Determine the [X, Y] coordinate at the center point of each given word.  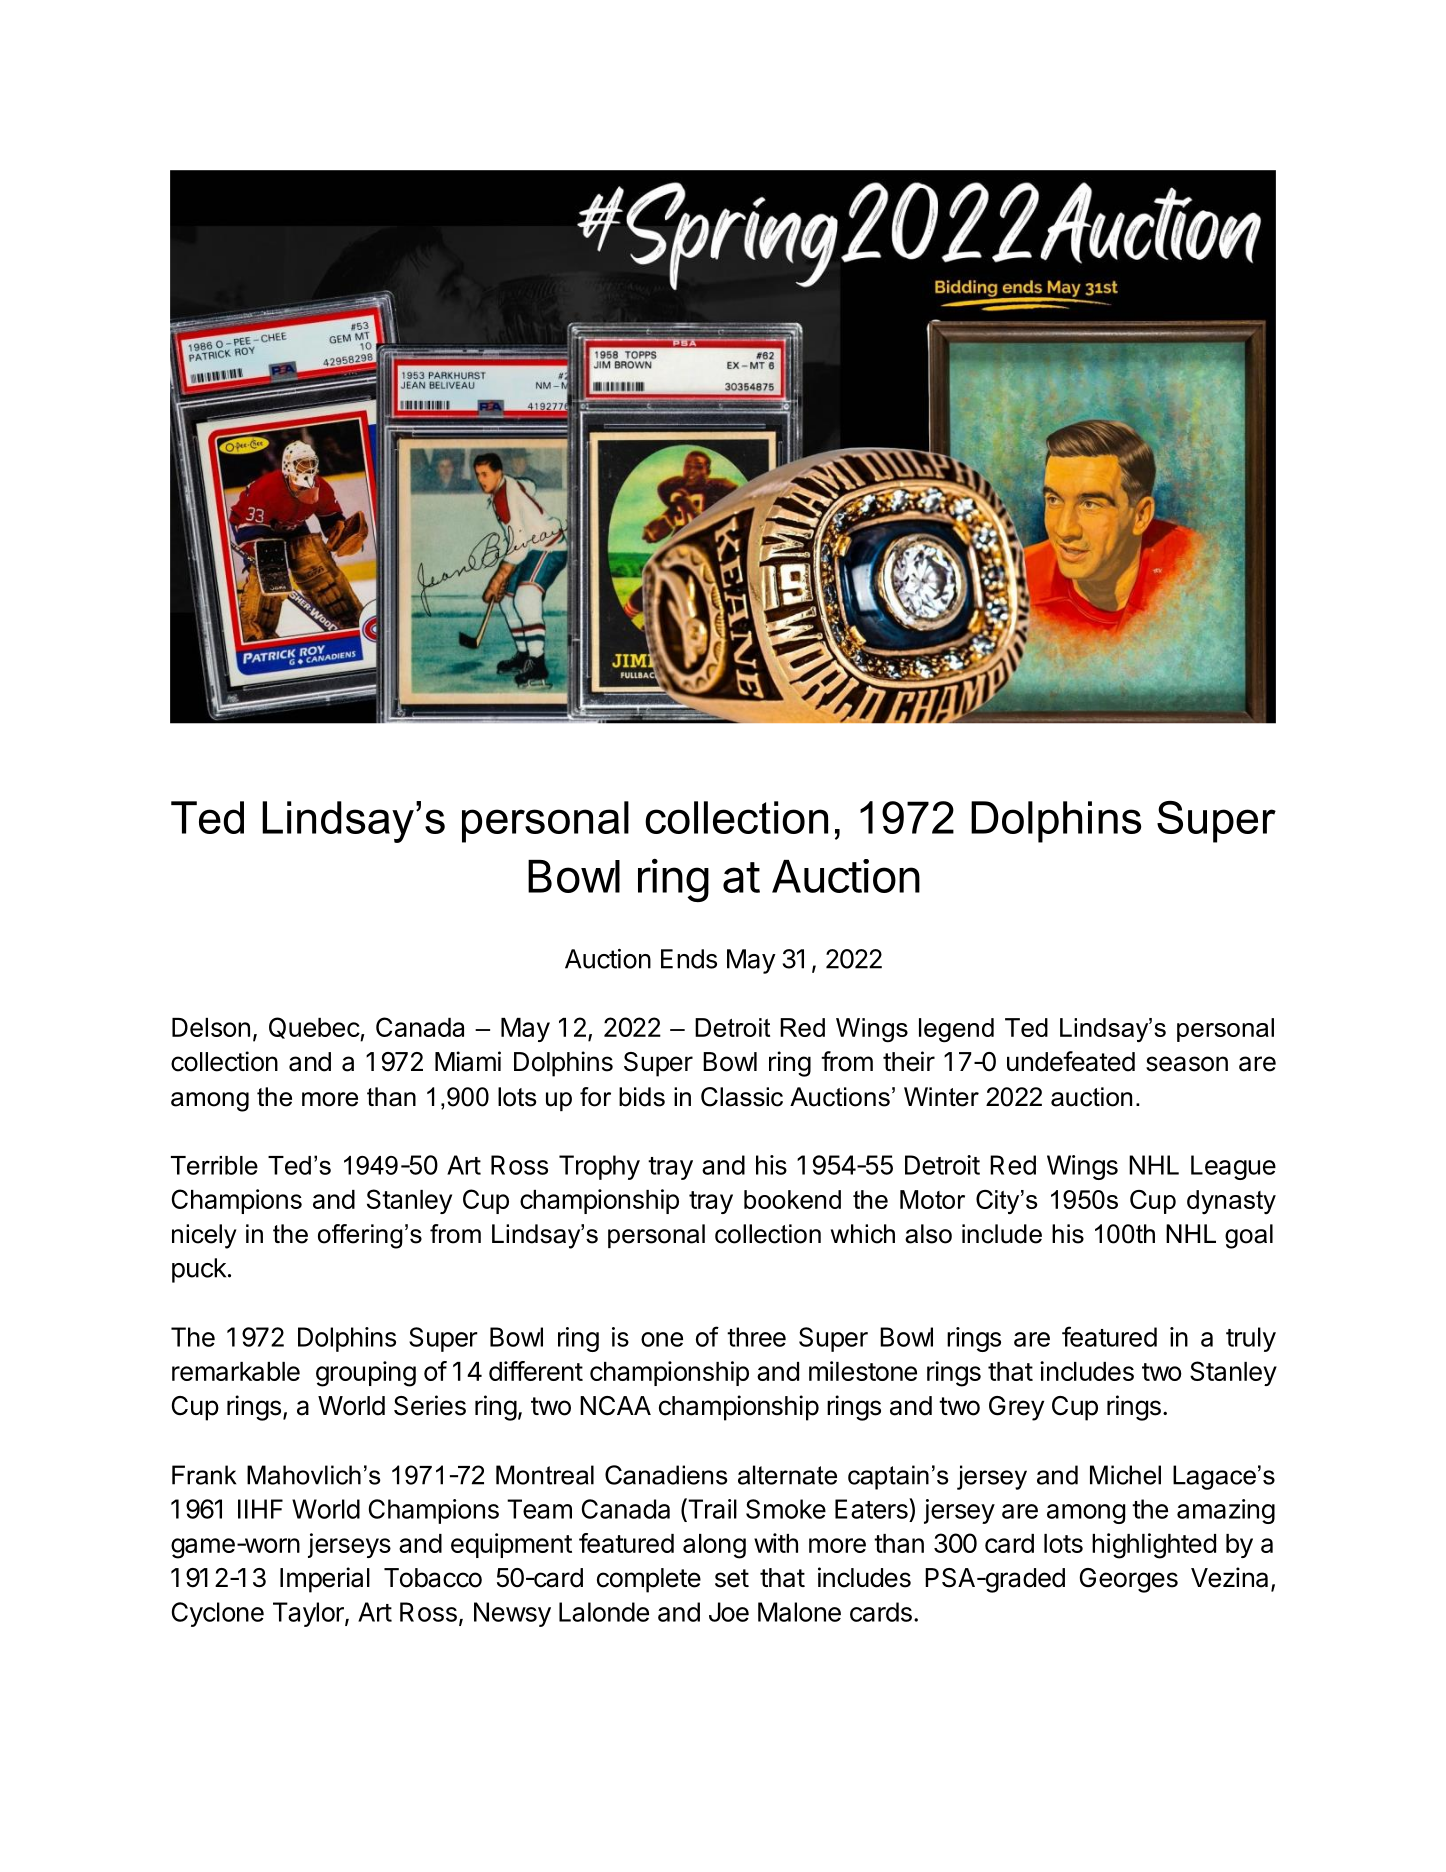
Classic [742, 1097]
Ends [689, 959]
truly [1251, 1339]
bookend [792, 1199]
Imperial [325, 1580]
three [756, 1337]
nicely [204, 1236]
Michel [1125, 1475]
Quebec [315, 1029]
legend [956, 1030]
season [1187, 1064]
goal [1249, 1236]
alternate [787, 1475]
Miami [468, 1061]
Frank [204, 1475]
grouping [366, 1374]
